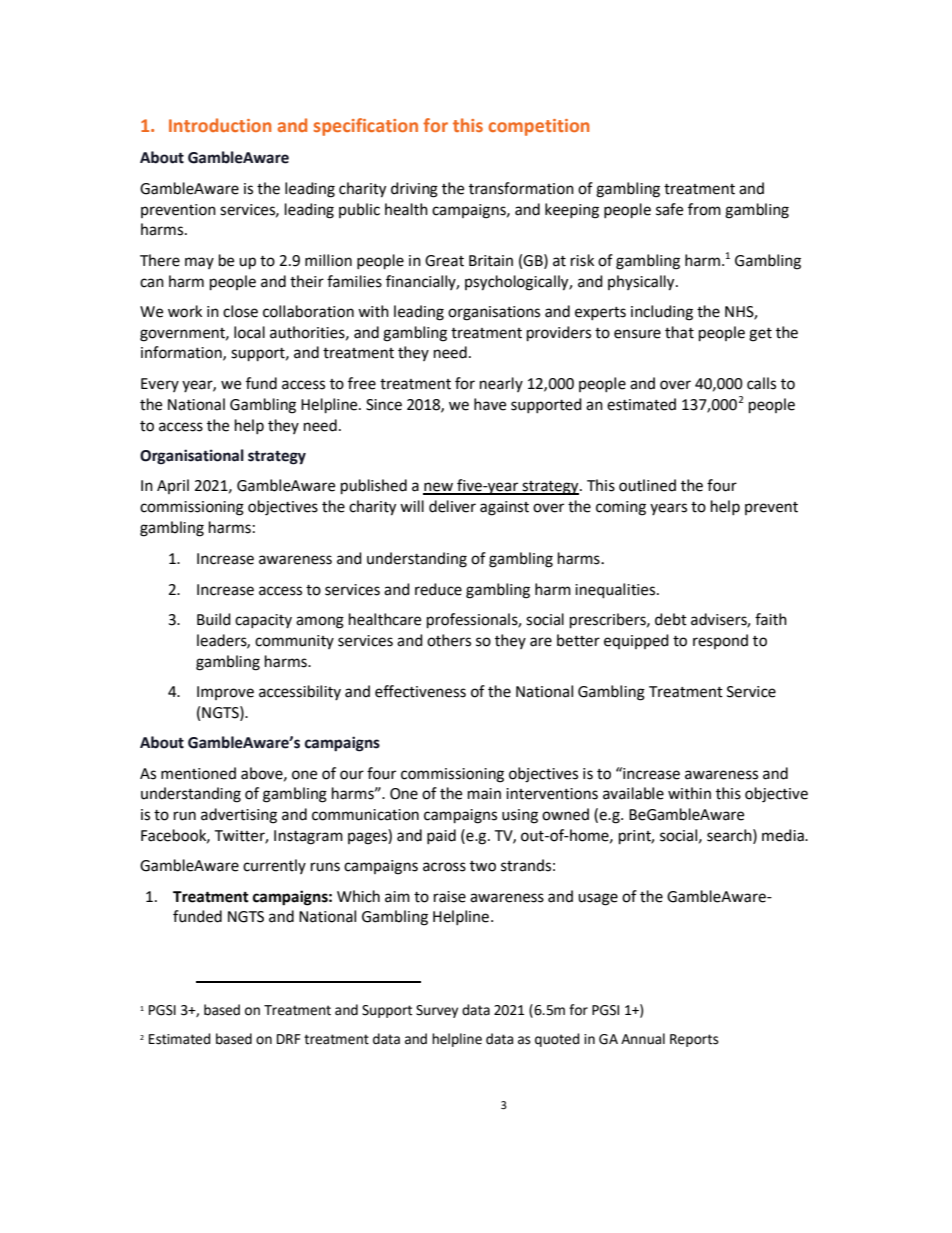 This screenshot has height=1233, width=952. What do you see at coordinates (647, 485) in the screenshot?
I see `outlined` at bounding box center [647, 485].
